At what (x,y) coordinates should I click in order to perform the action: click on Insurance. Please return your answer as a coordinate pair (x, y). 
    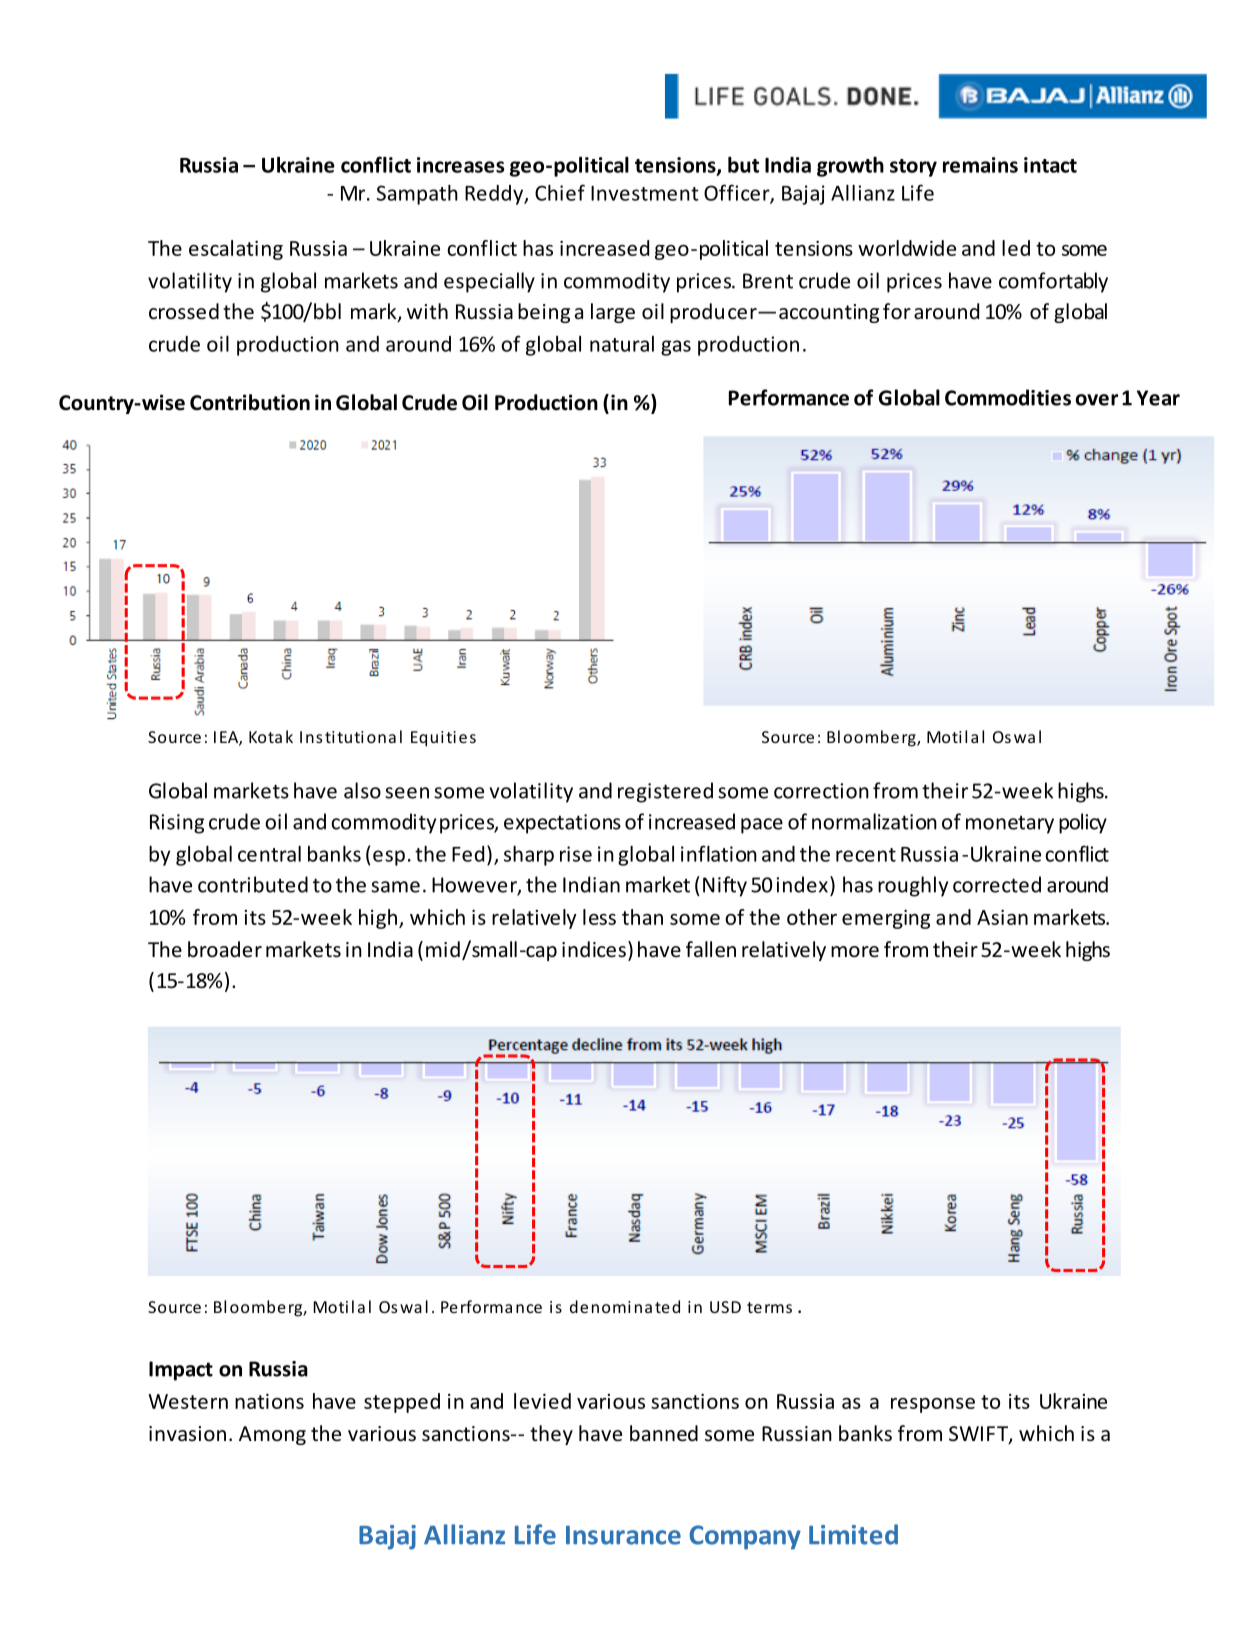
    Looking at the image, I should click on (623, 1535).
